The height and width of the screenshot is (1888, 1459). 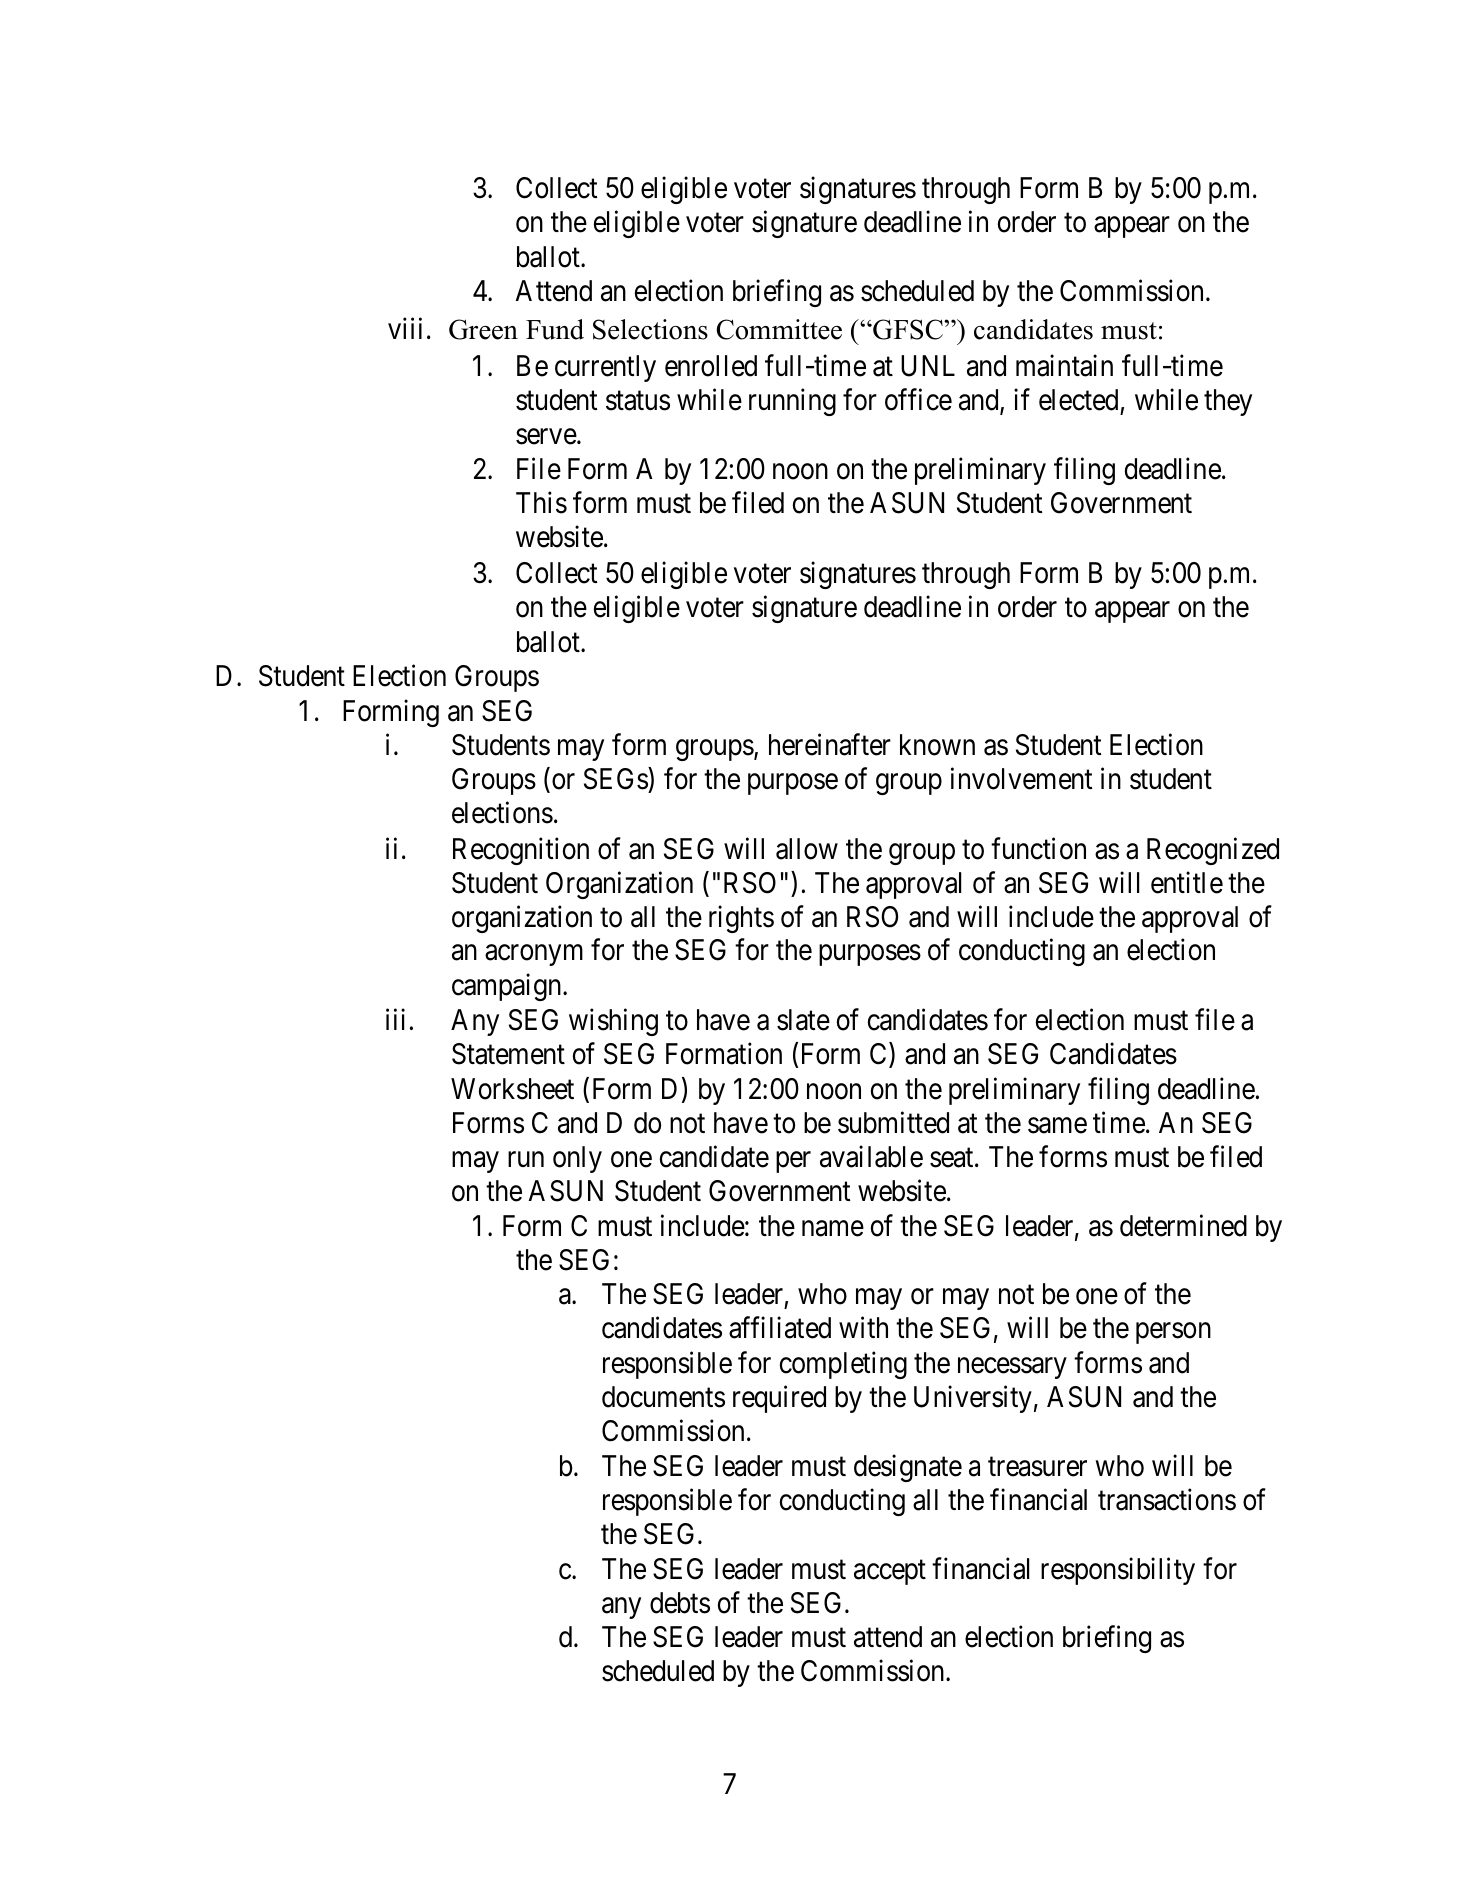 What do you see at coordinates (483, 329) in the screenshot?
I see `Green` at bounding box center [483, 329].
